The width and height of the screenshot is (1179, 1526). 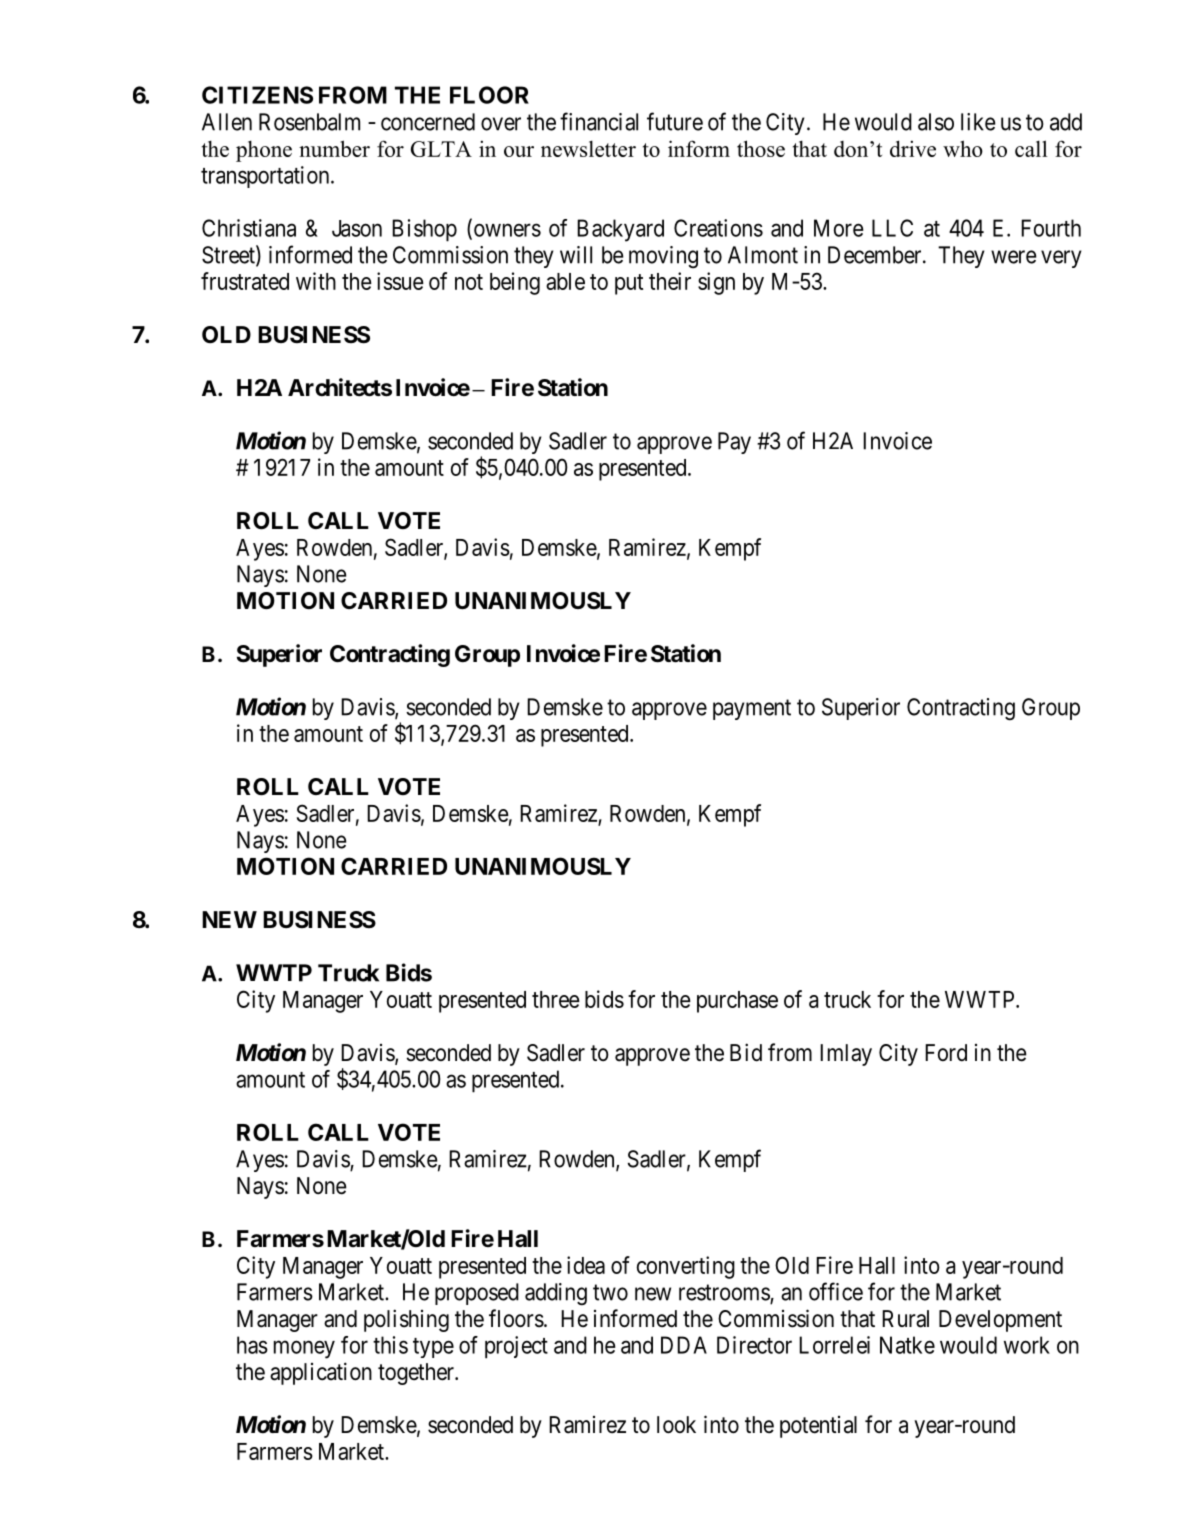 I want to click on purchase, so click(x=737, y=1002).
